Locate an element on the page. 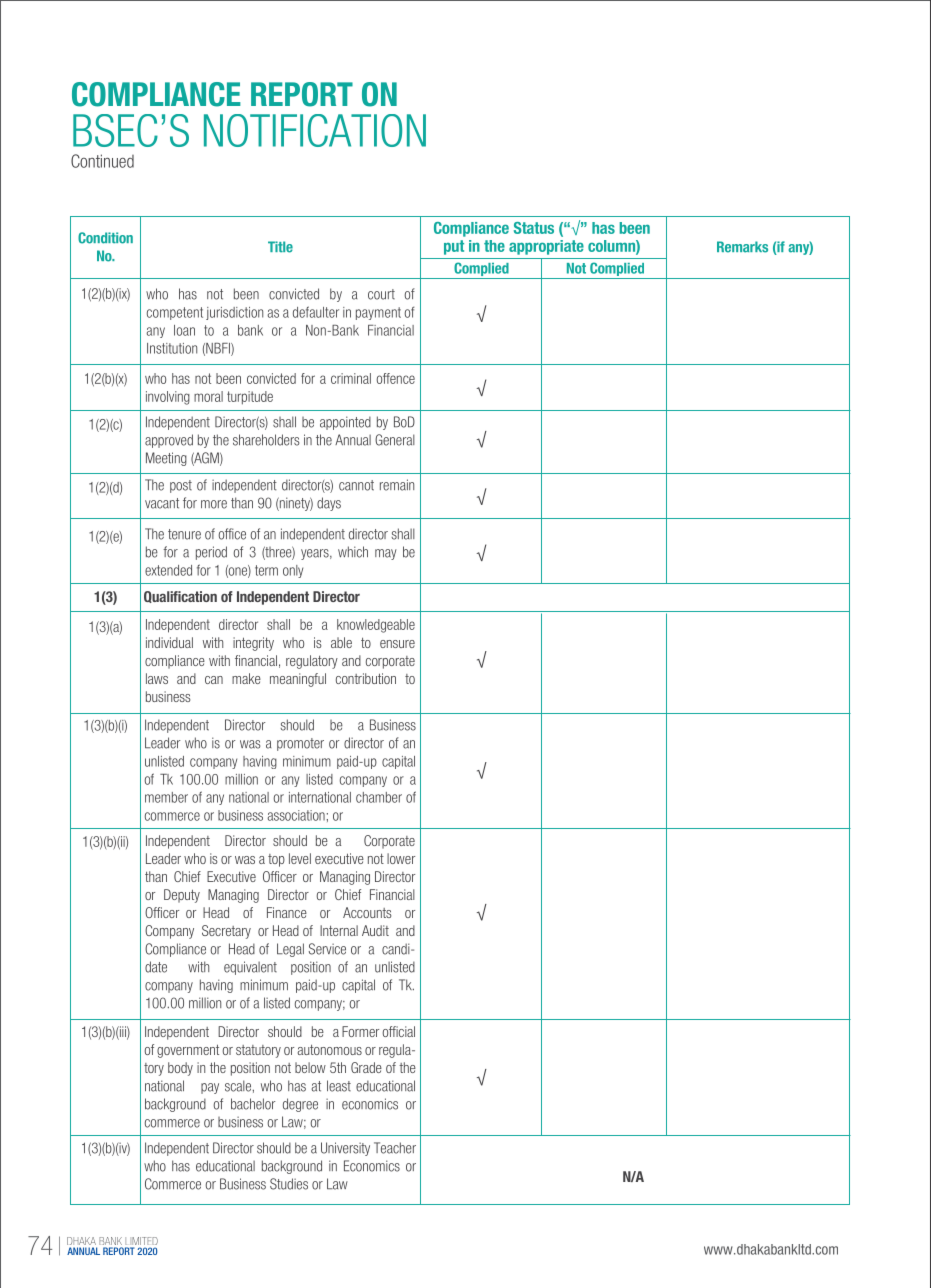 Image resolution: width=931 pixels, height=1288 pixels. Status is located at coordinates (534, 228).
